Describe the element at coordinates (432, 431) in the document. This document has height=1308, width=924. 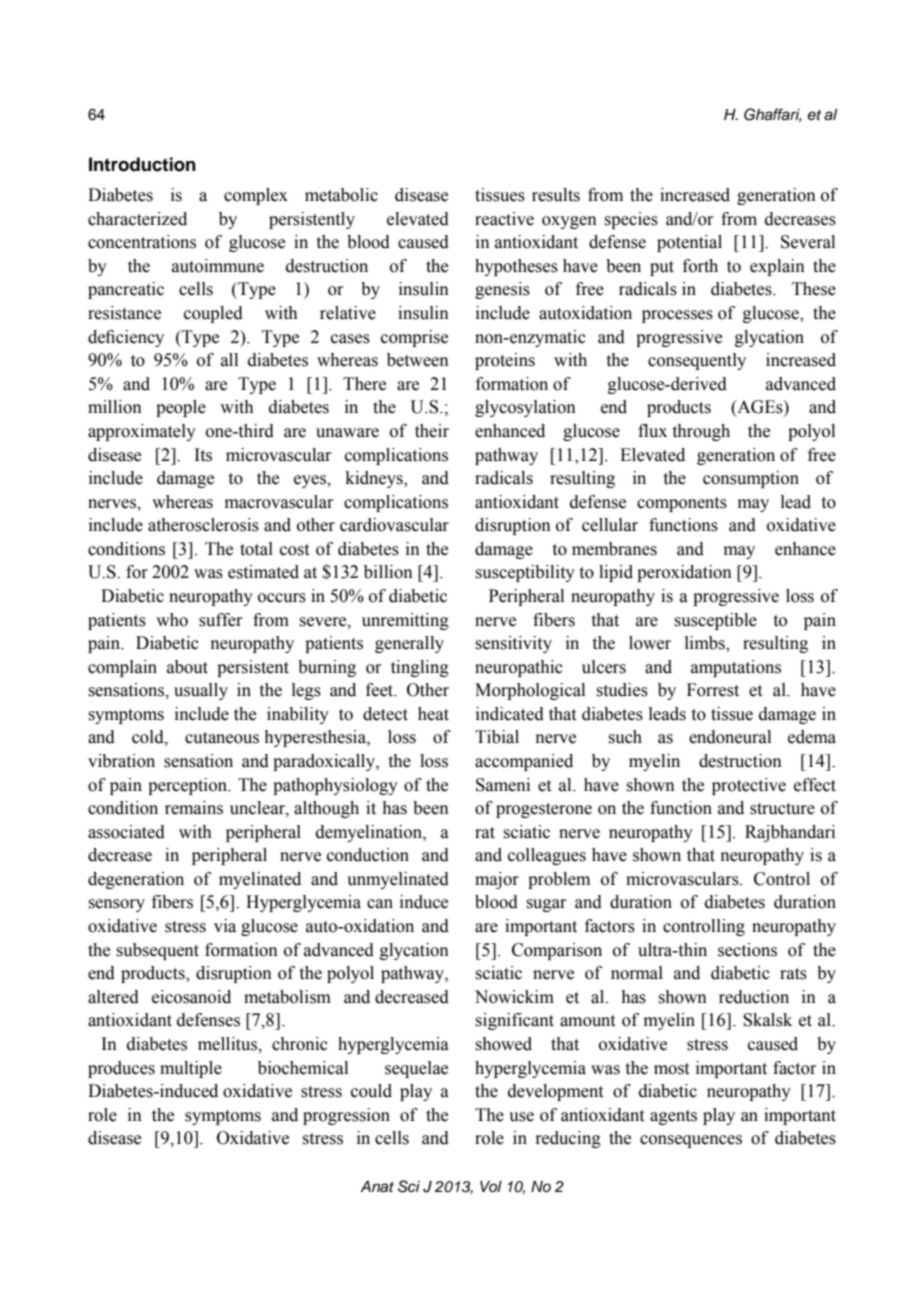
I see `their` at that location.
